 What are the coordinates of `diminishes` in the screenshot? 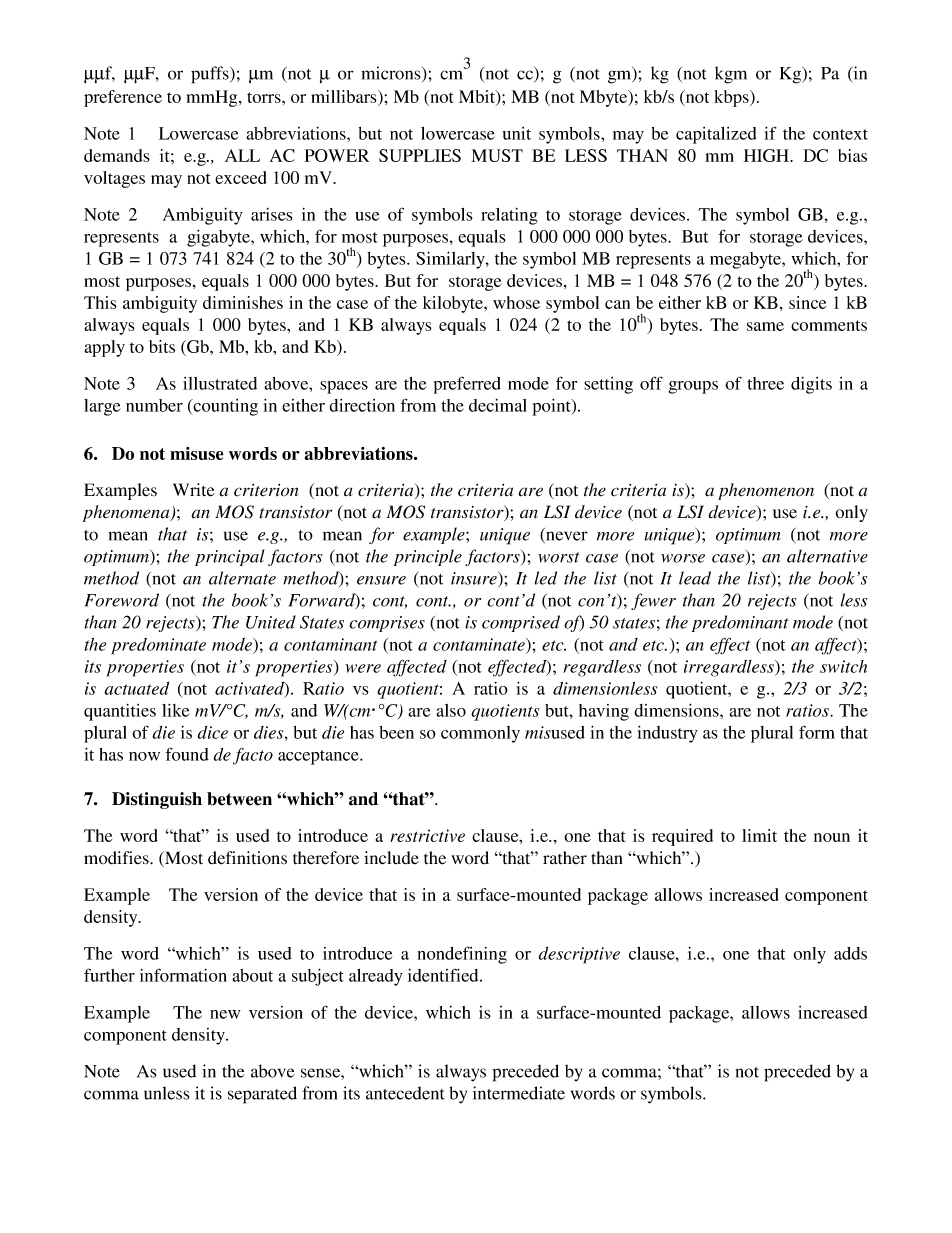 It's located at (243, 302).
